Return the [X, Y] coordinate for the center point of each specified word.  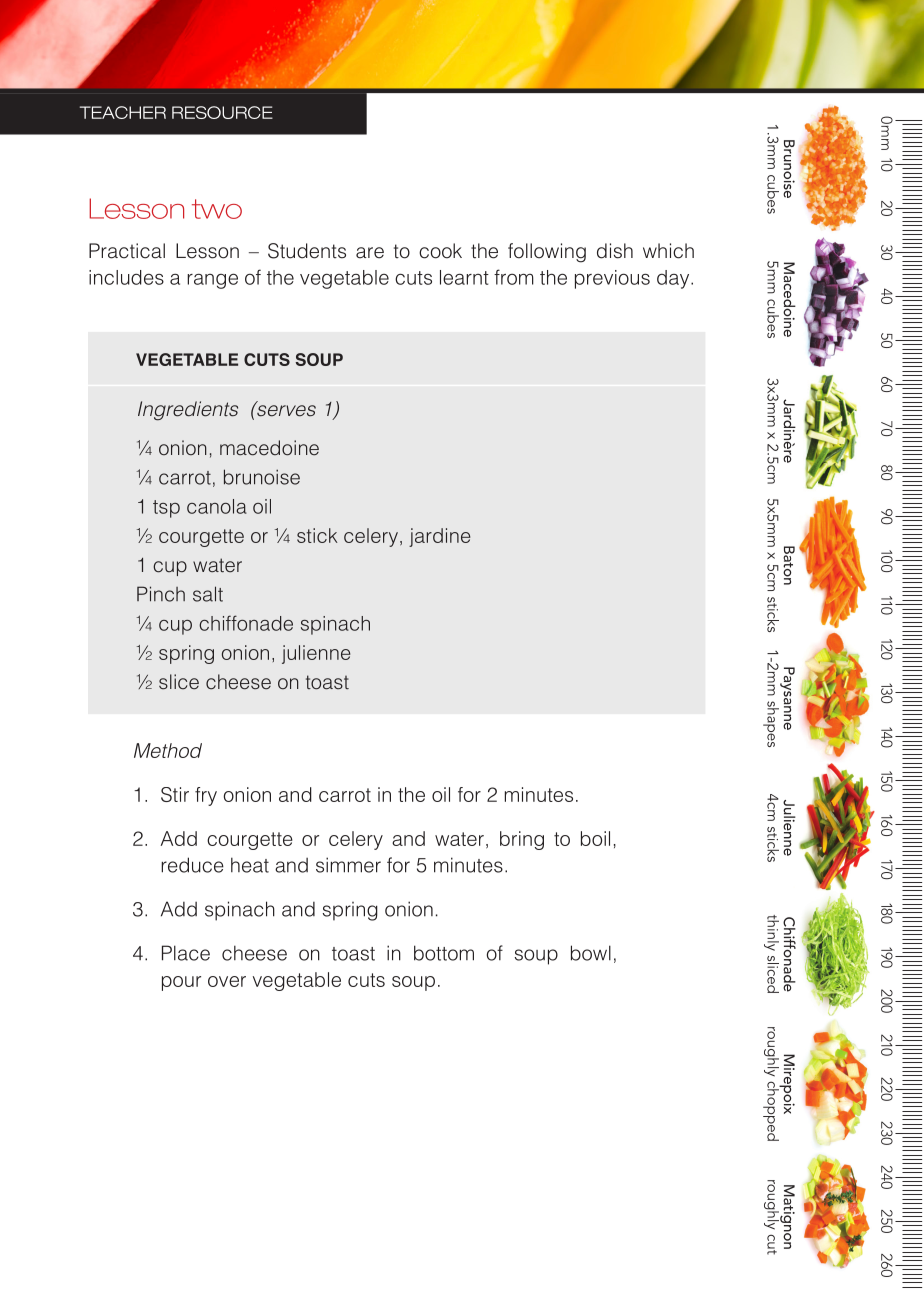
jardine [439, 537]
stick [317, 535]
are [370, 253]
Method [168, 750]
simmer [348, 865]
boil [595, 838]
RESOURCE [222, 112]
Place [186, 953]
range [212, 281]
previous [612, 279]
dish [615, 251]
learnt [464, 277]
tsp [166, 509]
